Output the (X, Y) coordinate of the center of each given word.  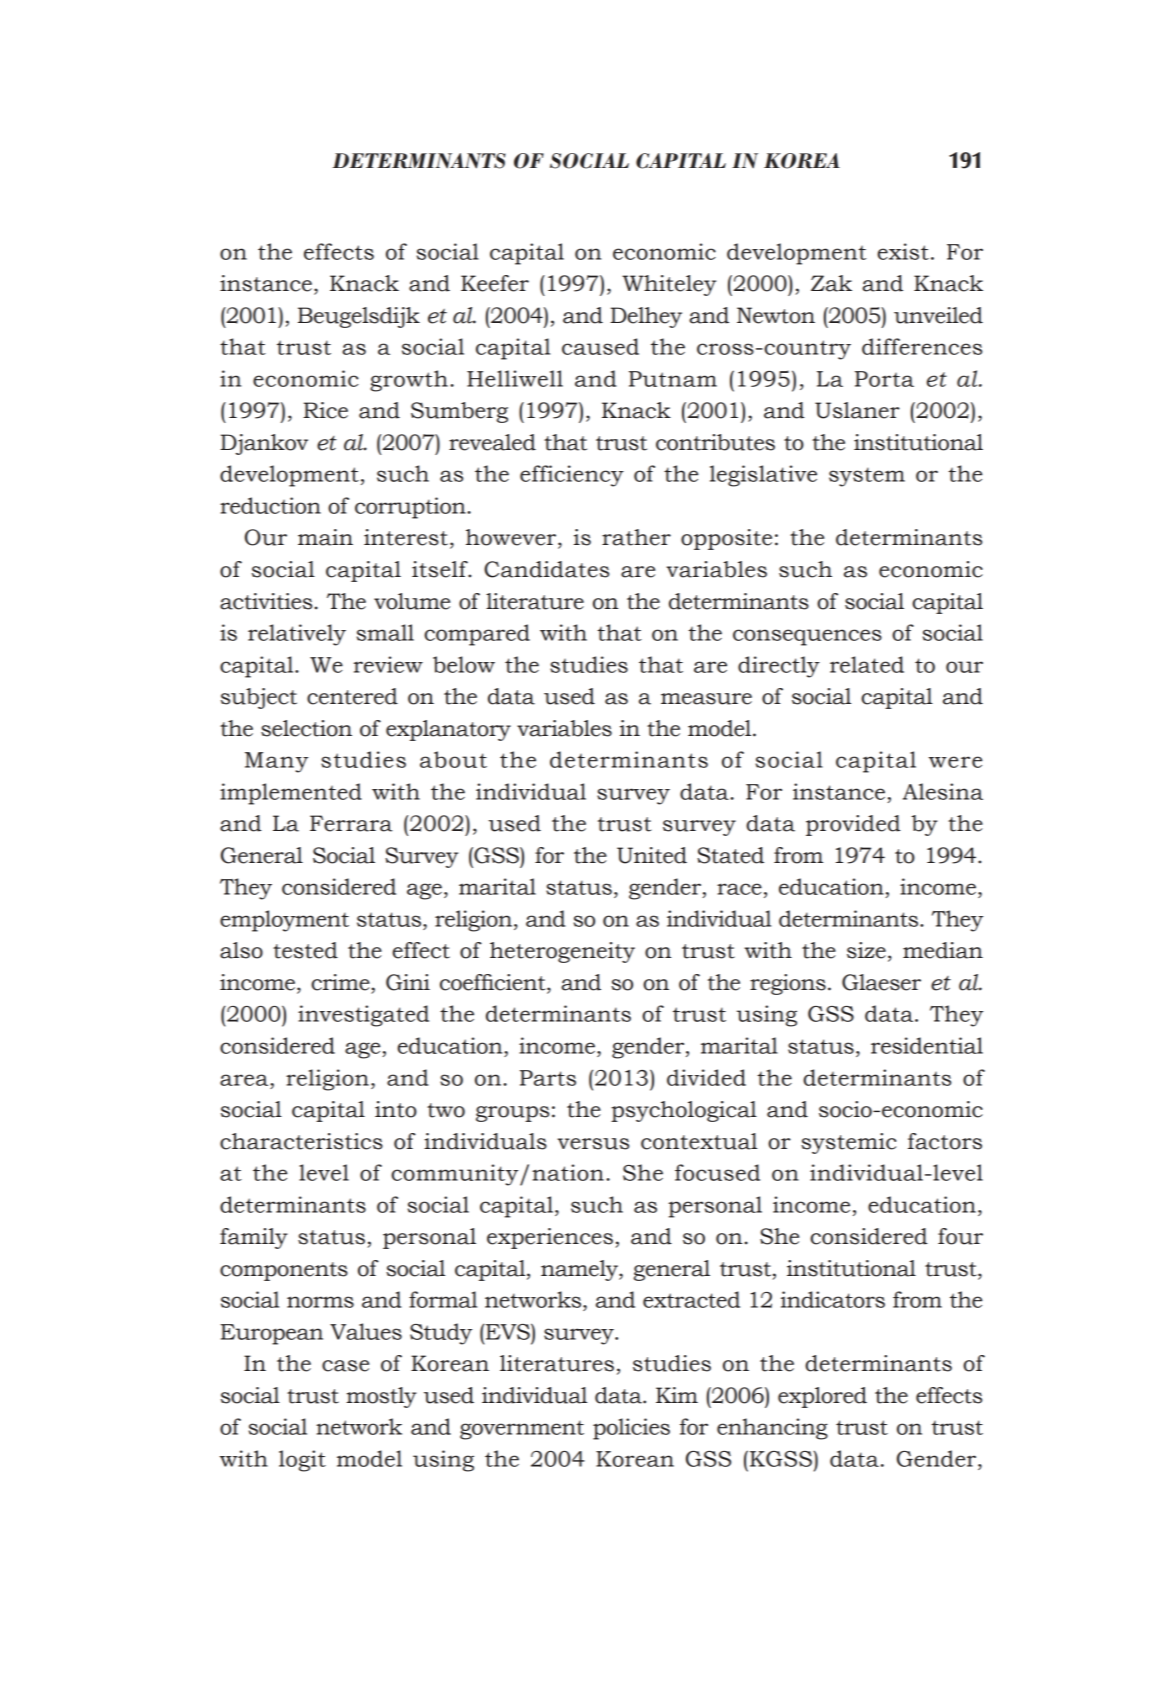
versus (593, 1144)
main (325, 537)
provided (853, 825)
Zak (831, 283)
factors (945, 1141)
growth (409, 381)
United (652, 855)
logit (302, 1461)
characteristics (301, 1141)
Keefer (495, 283)
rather (636, 537)
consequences (807, 637)
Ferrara (351, 823)
